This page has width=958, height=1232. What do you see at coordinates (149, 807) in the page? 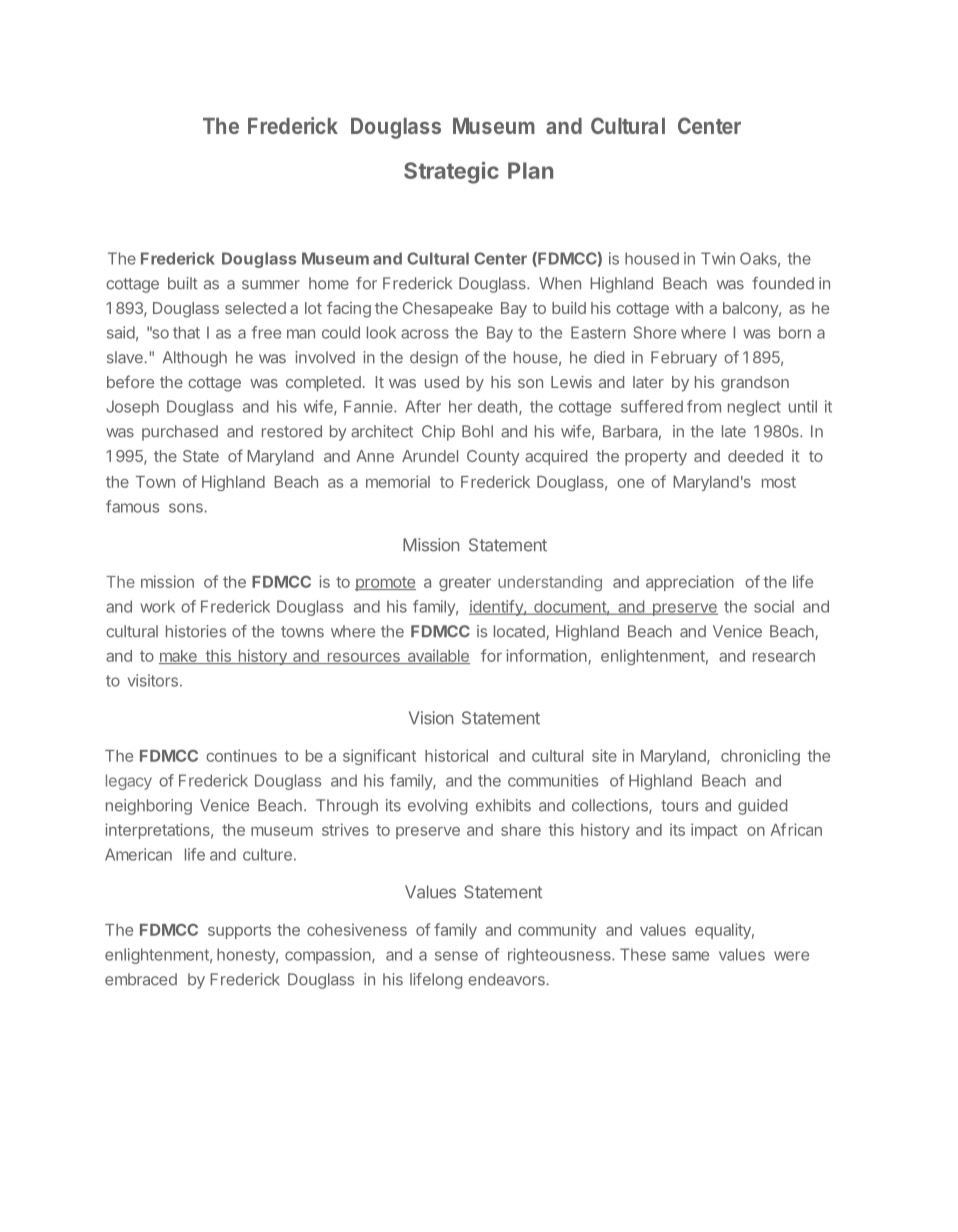
I see `neighboring` at bounding box center [149, 807].
